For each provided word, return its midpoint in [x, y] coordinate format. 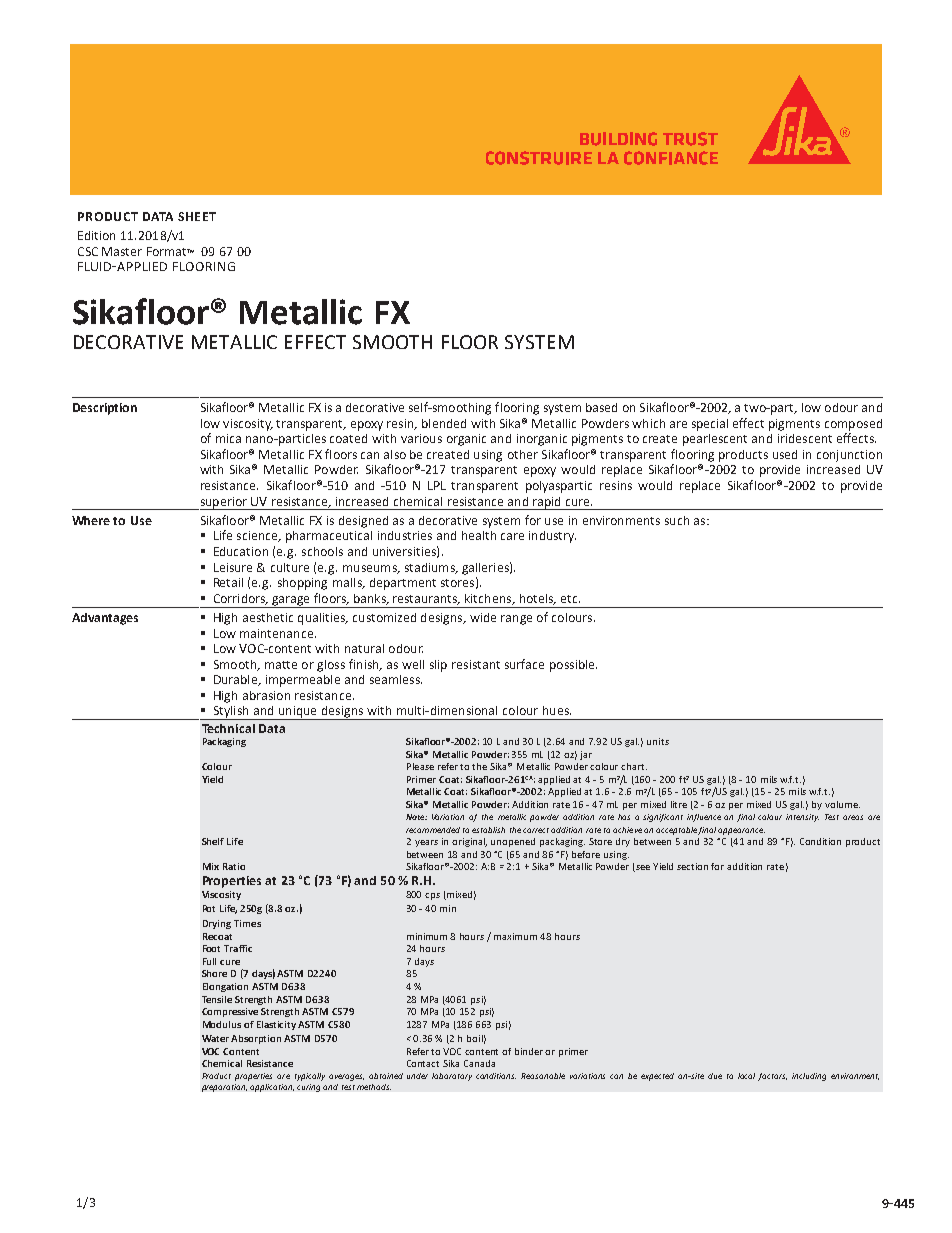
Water [215, 1038]
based [601, 407]
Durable [236, 680]
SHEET [197, 216]
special [710, 425]
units [658, 741]
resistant [476, 664]
